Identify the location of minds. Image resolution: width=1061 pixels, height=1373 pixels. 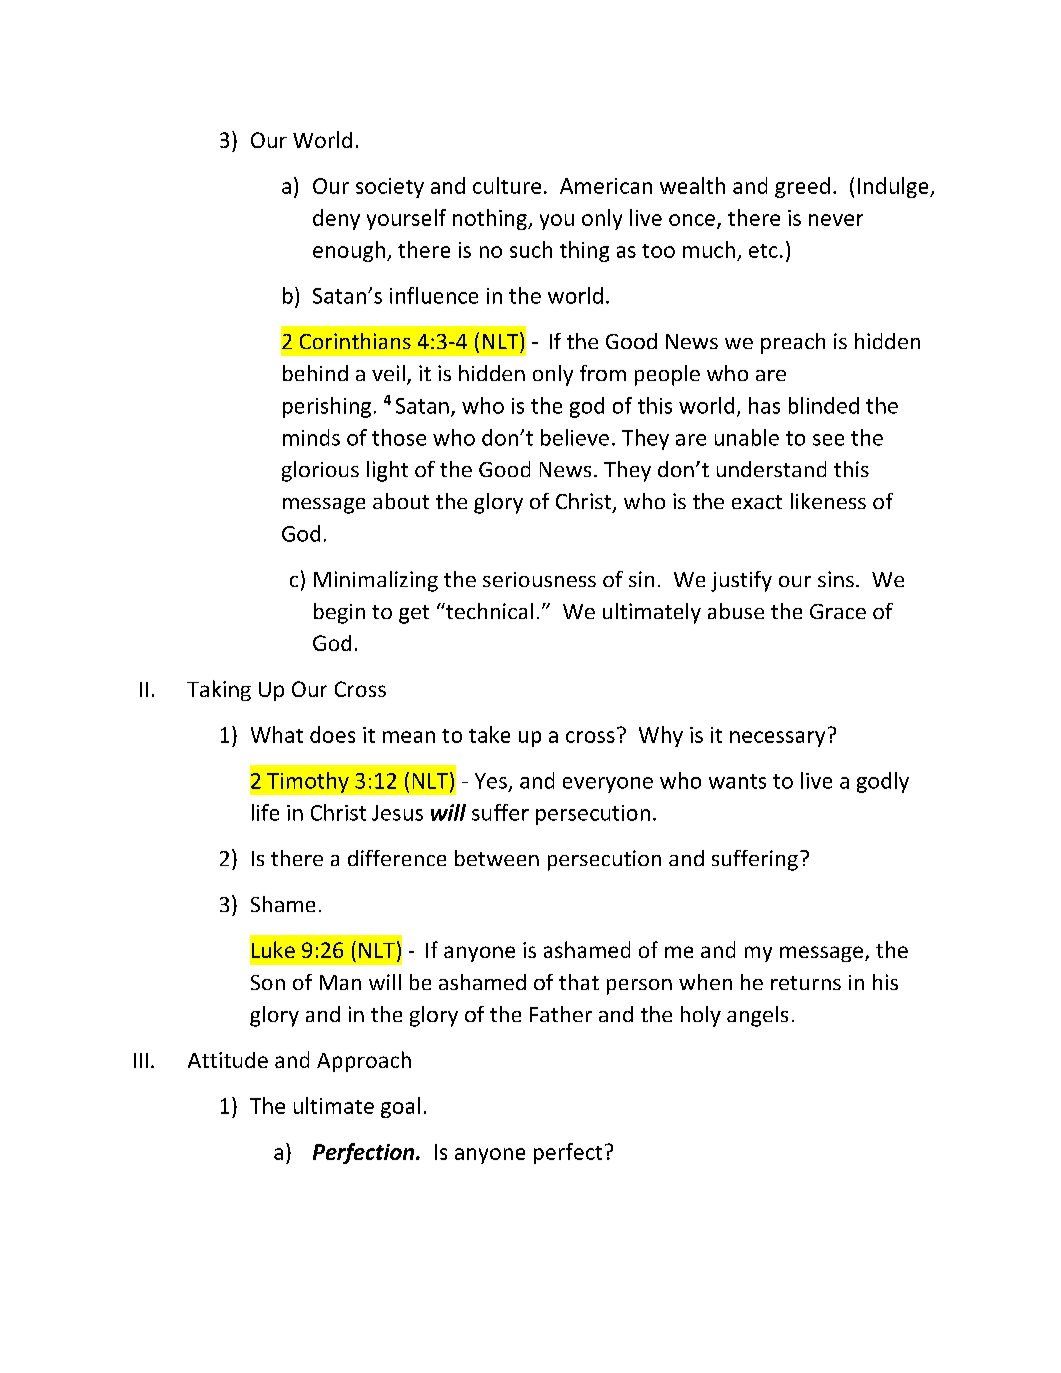
(311, 437).
